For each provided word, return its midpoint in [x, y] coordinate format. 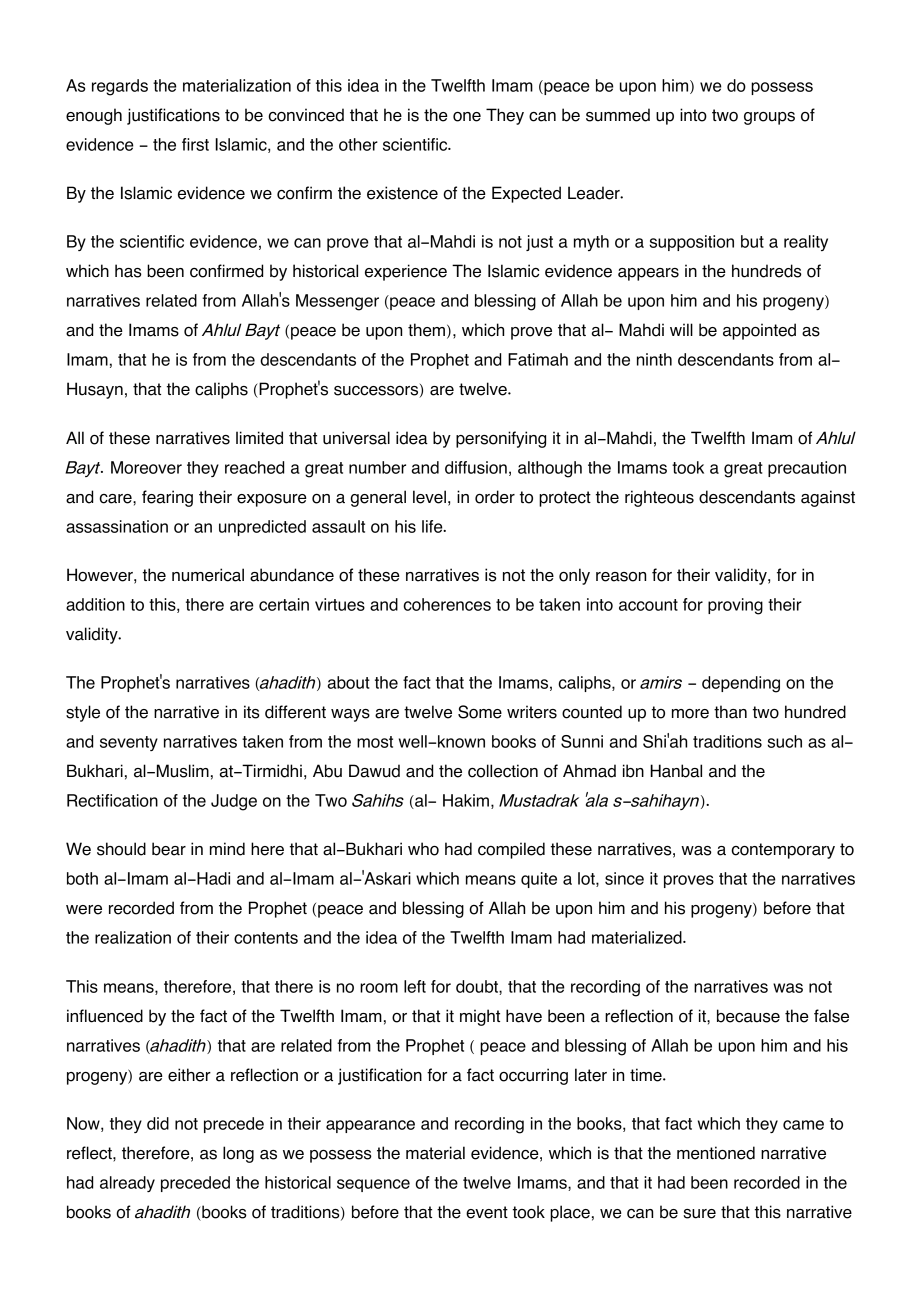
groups [769, 118]
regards [120, 87]
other [358, 144]
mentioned [716, 1153]
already [127, 1184]
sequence [373, 1185]
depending [741, 684]
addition [95, 604]
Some [480, 712]
